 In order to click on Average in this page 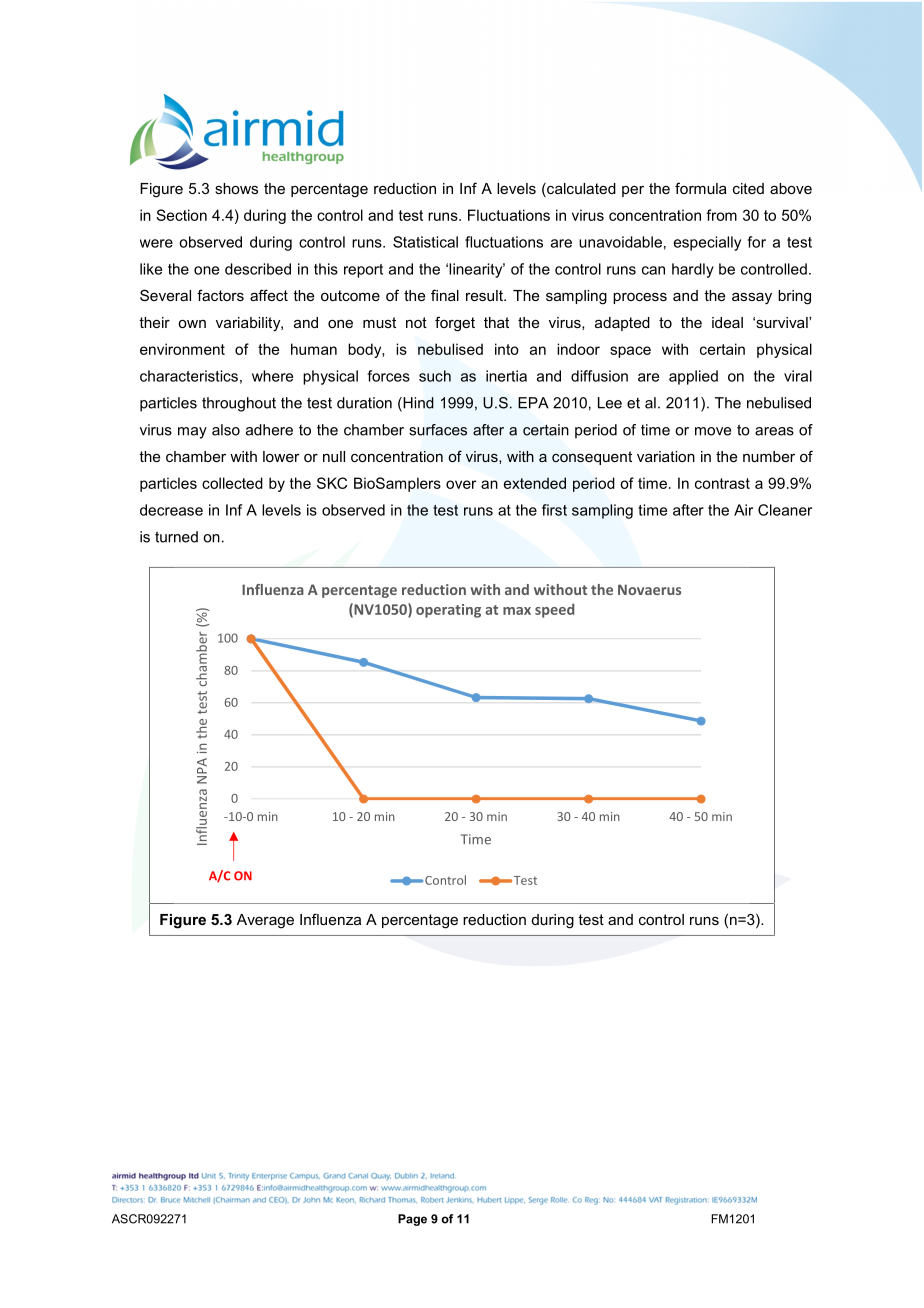, I will do `click(265, 921)`.
